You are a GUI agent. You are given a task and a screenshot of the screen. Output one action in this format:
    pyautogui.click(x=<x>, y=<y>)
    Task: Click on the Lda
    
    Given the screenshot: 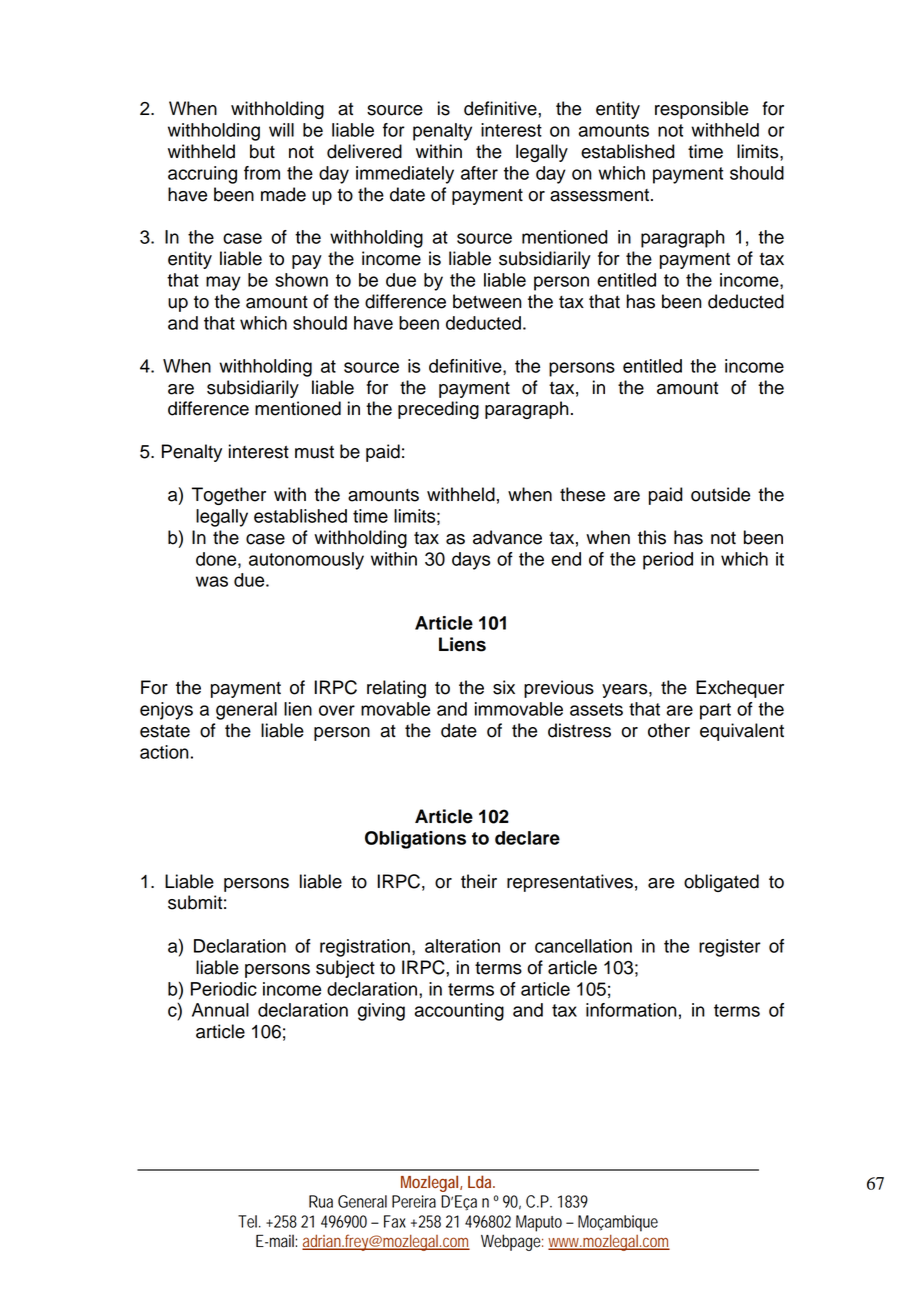 What is the action you would take?
    pyautogui.click(x=481, y=1181)
